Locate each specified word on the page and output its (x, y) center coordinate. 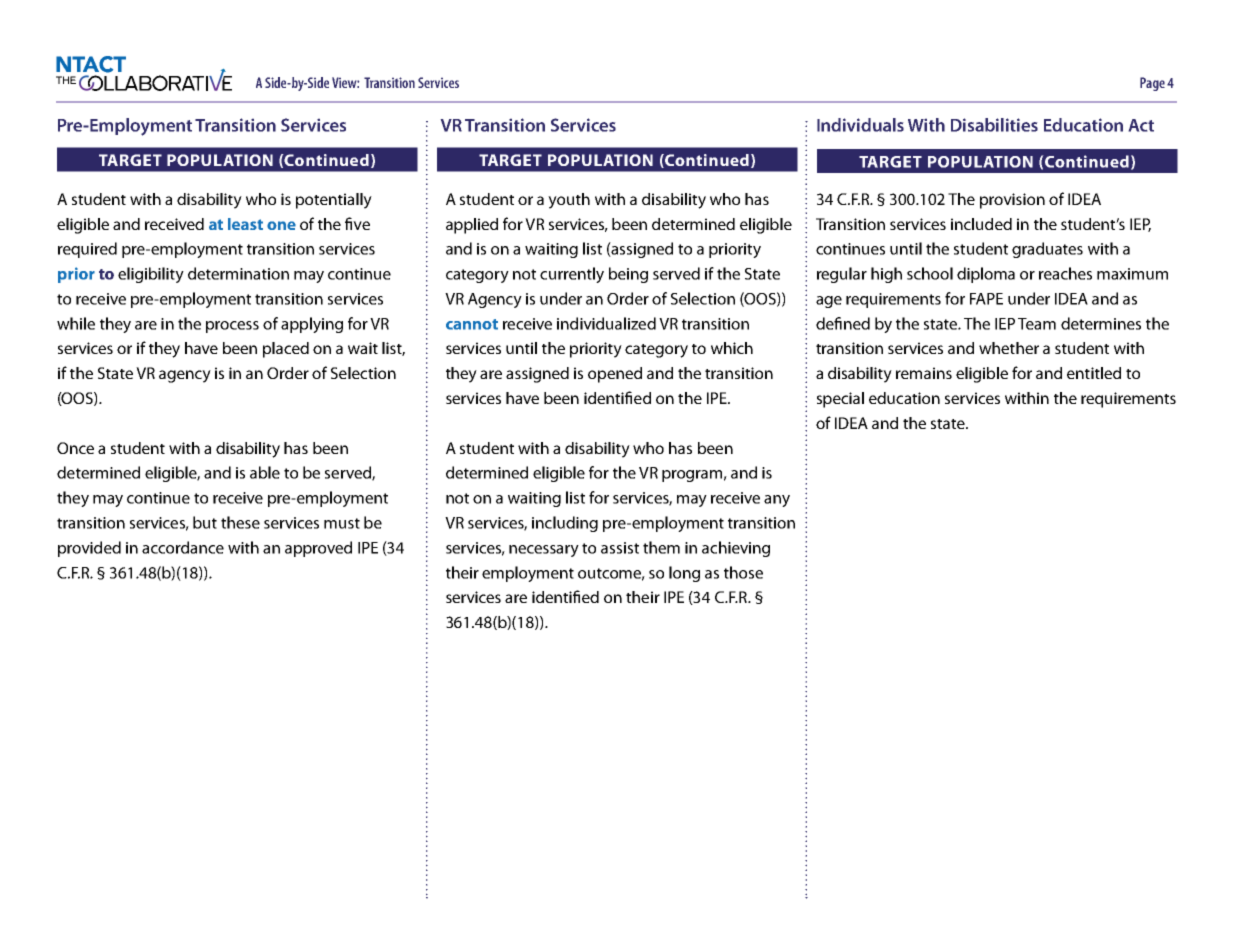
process (232, 327)
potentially (334, 201)
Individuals (860, 125)
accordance (183, 547)
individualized (606, 323)
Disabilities (994, 125)
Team (1037, 324)
